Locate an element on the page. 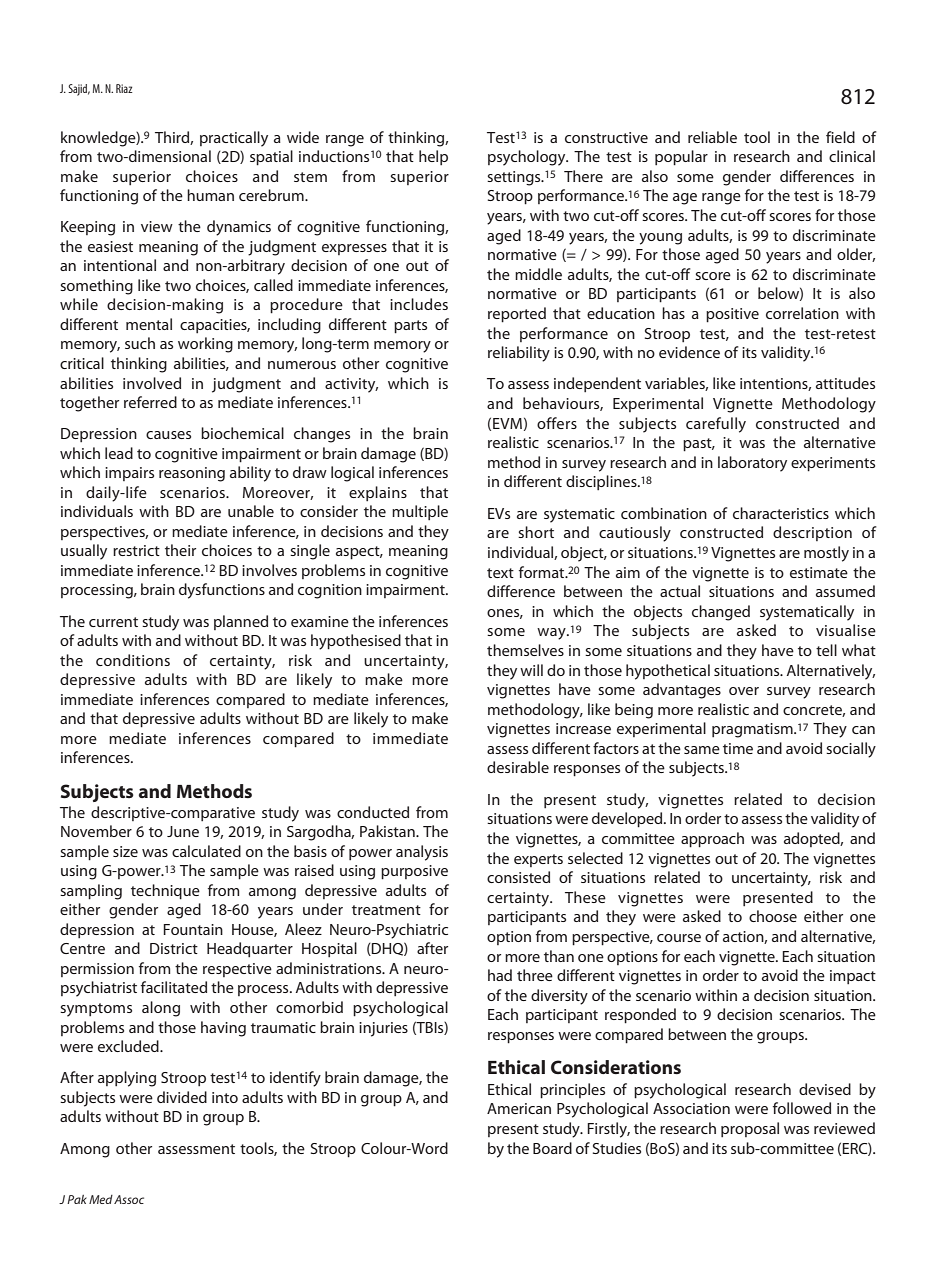 Image resolution: width=936 pixels, height=1288 pixels. time is located at coordinates (738, 748).
